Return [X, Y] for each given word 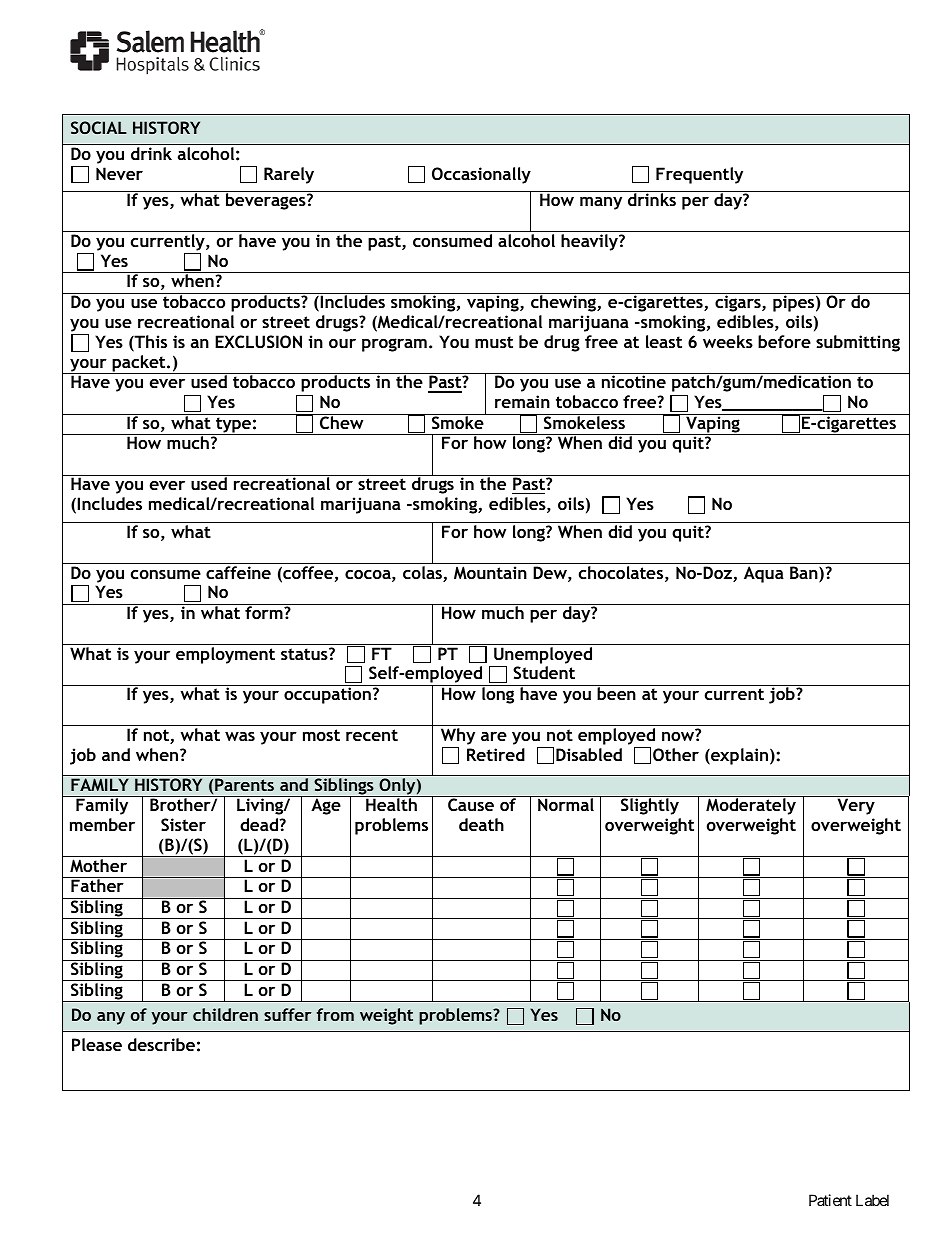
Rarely [289, 175]
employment [225, 655]
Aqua [764, 574]
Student [544, 672]
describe [161, 1044]
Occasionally [481, 175]
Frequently [699, 175]
